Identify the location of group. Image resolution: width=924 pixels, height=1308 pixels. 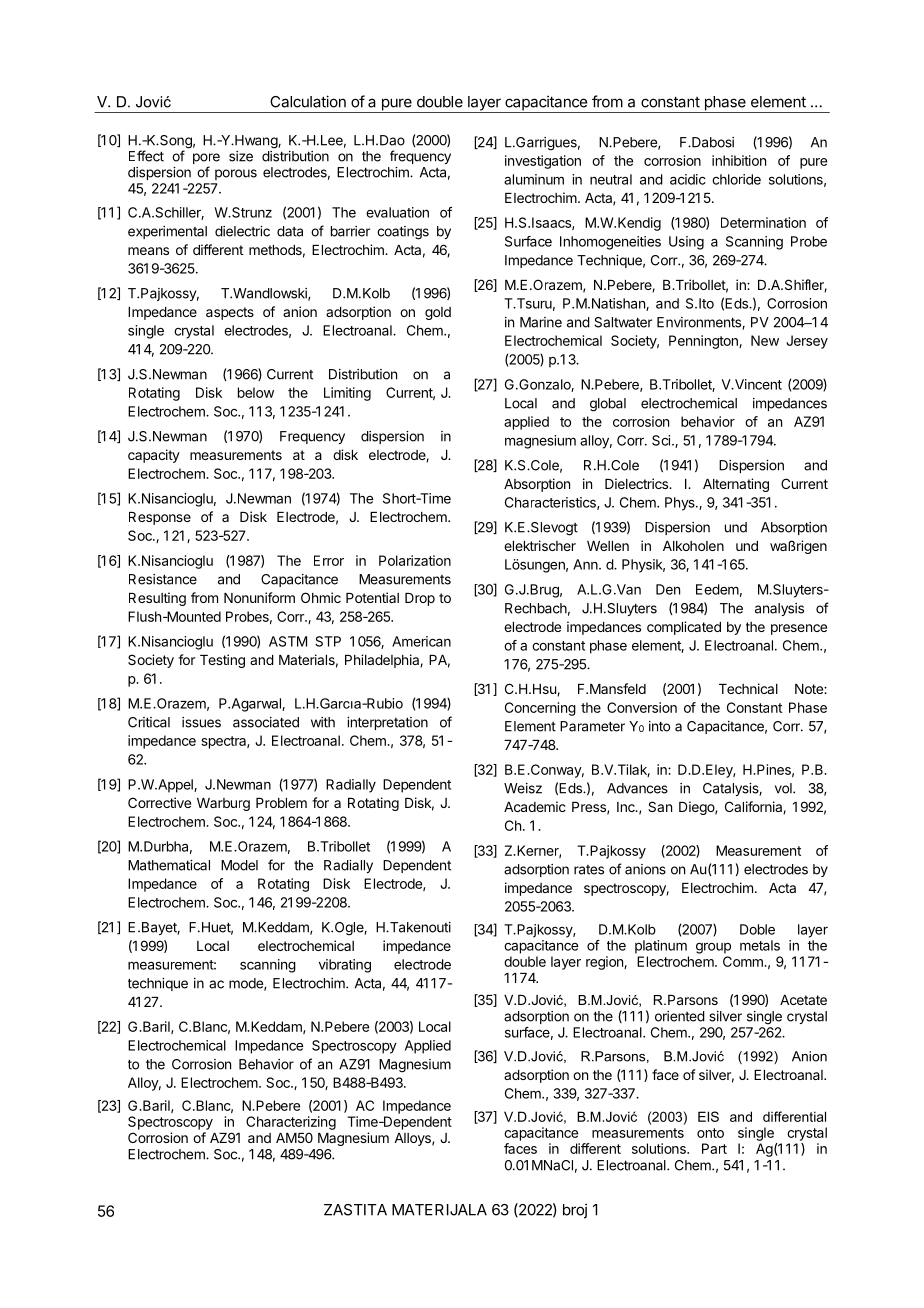
(713, 948).
